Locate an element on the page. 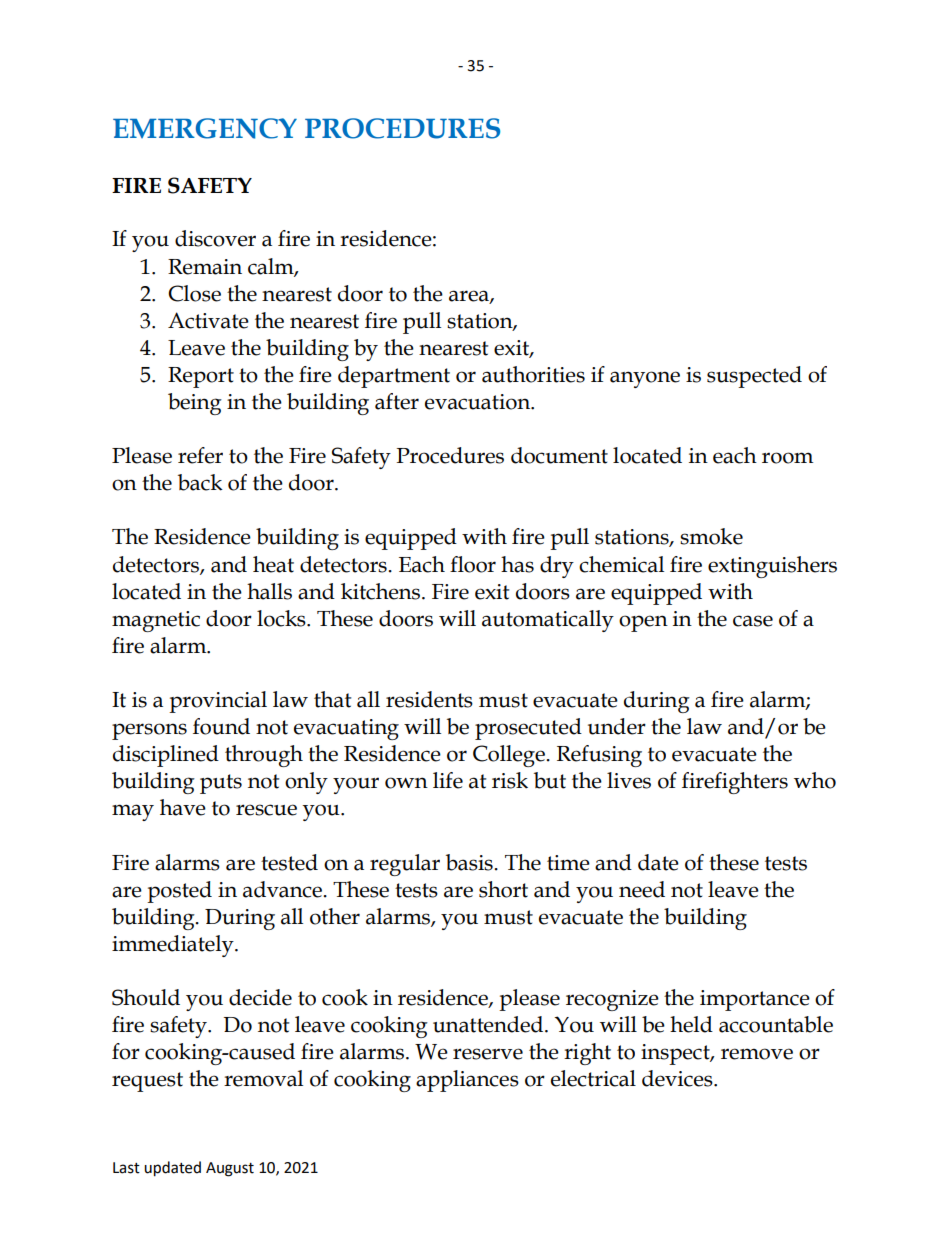  have is located at coordinates (183, 807).
